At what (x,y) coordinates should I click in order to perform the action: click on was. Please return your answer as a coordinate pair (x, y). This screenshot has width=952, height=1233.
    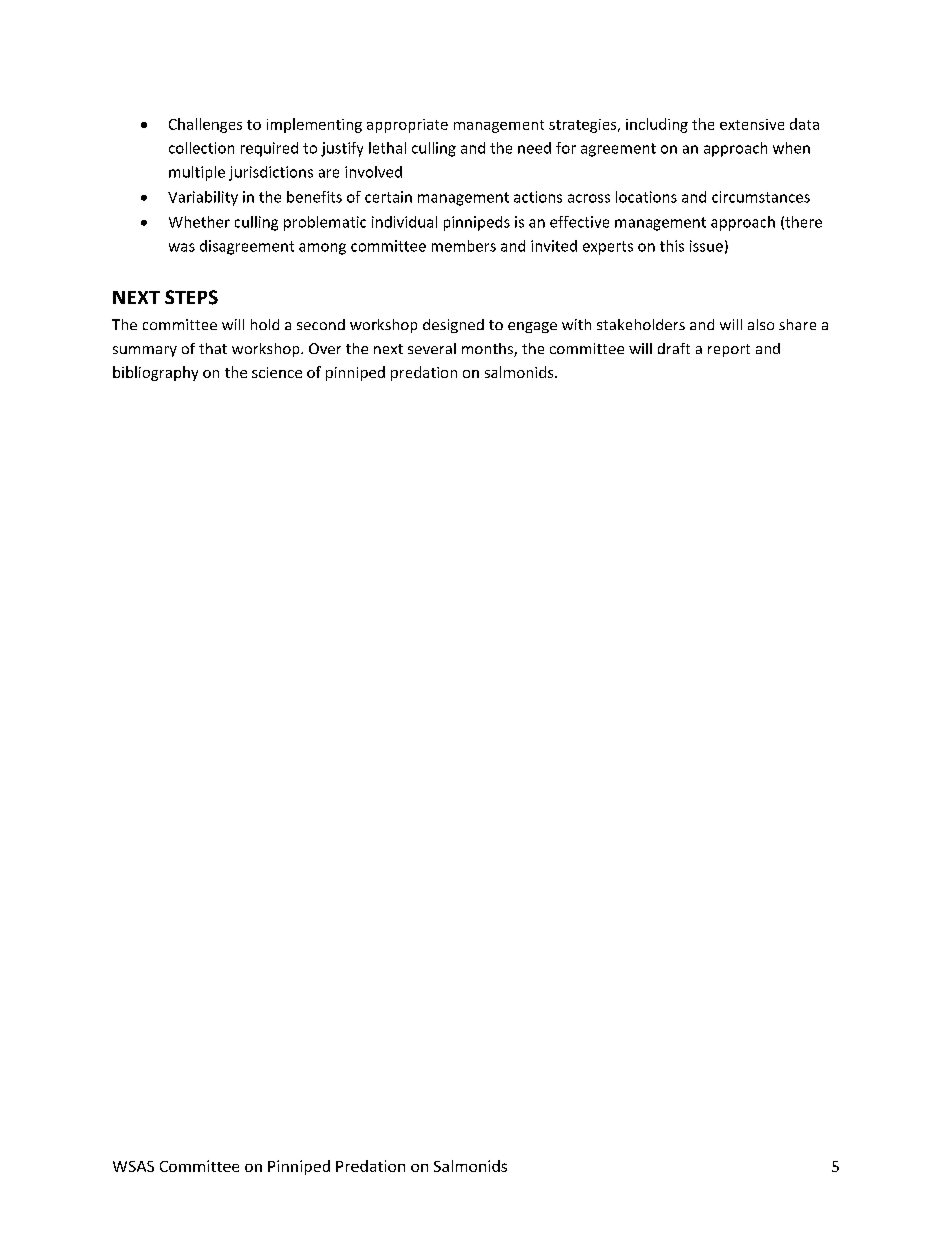
    Looking at the image, I should click on (182, 247).
